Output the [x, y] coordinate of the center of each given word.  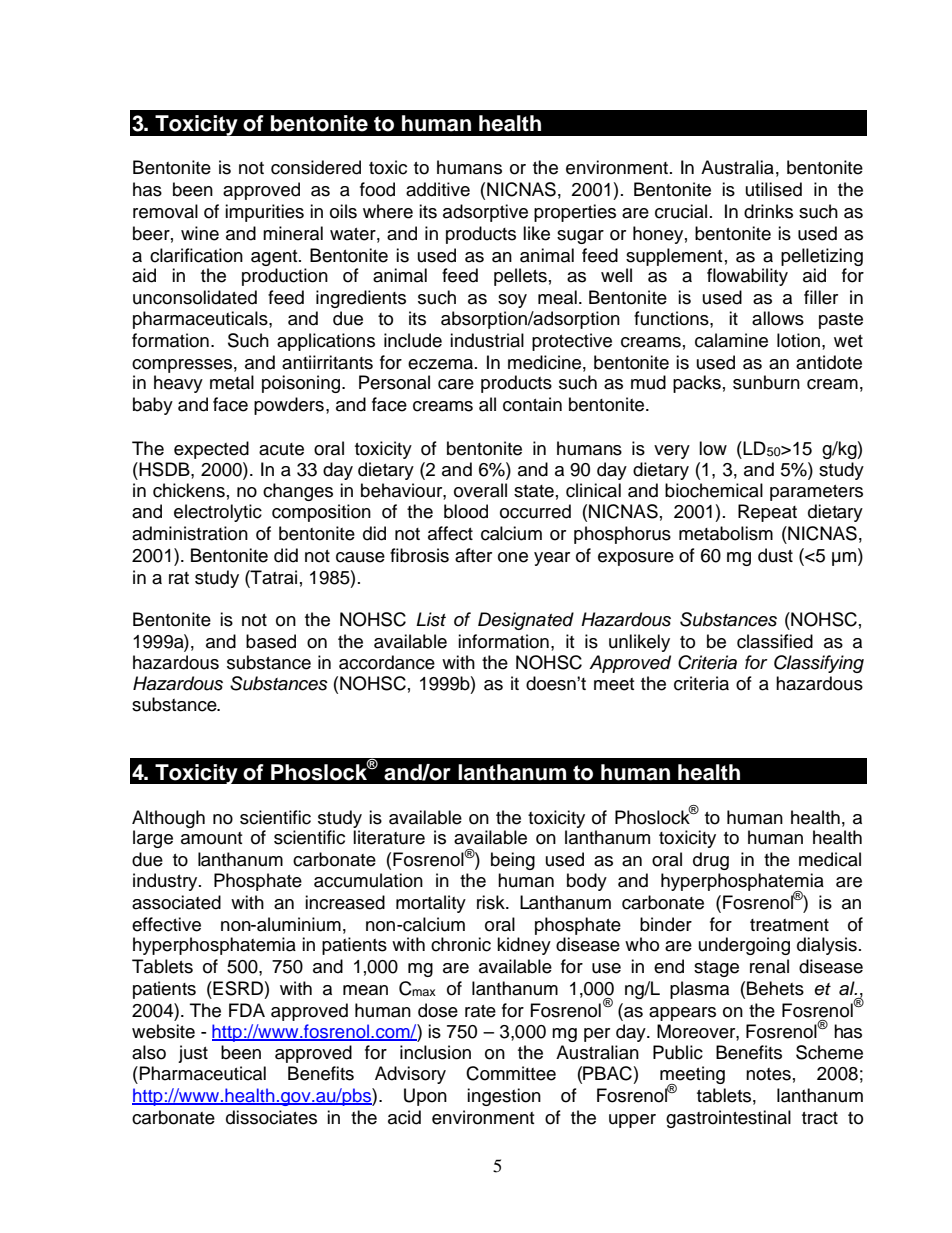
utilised [774, 189]
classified [775, 641]
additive [438, 189]
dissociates [271, 1117]
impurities [264, 213]
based [271, 641]
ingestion [504, 1097]
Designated [526, 621]
